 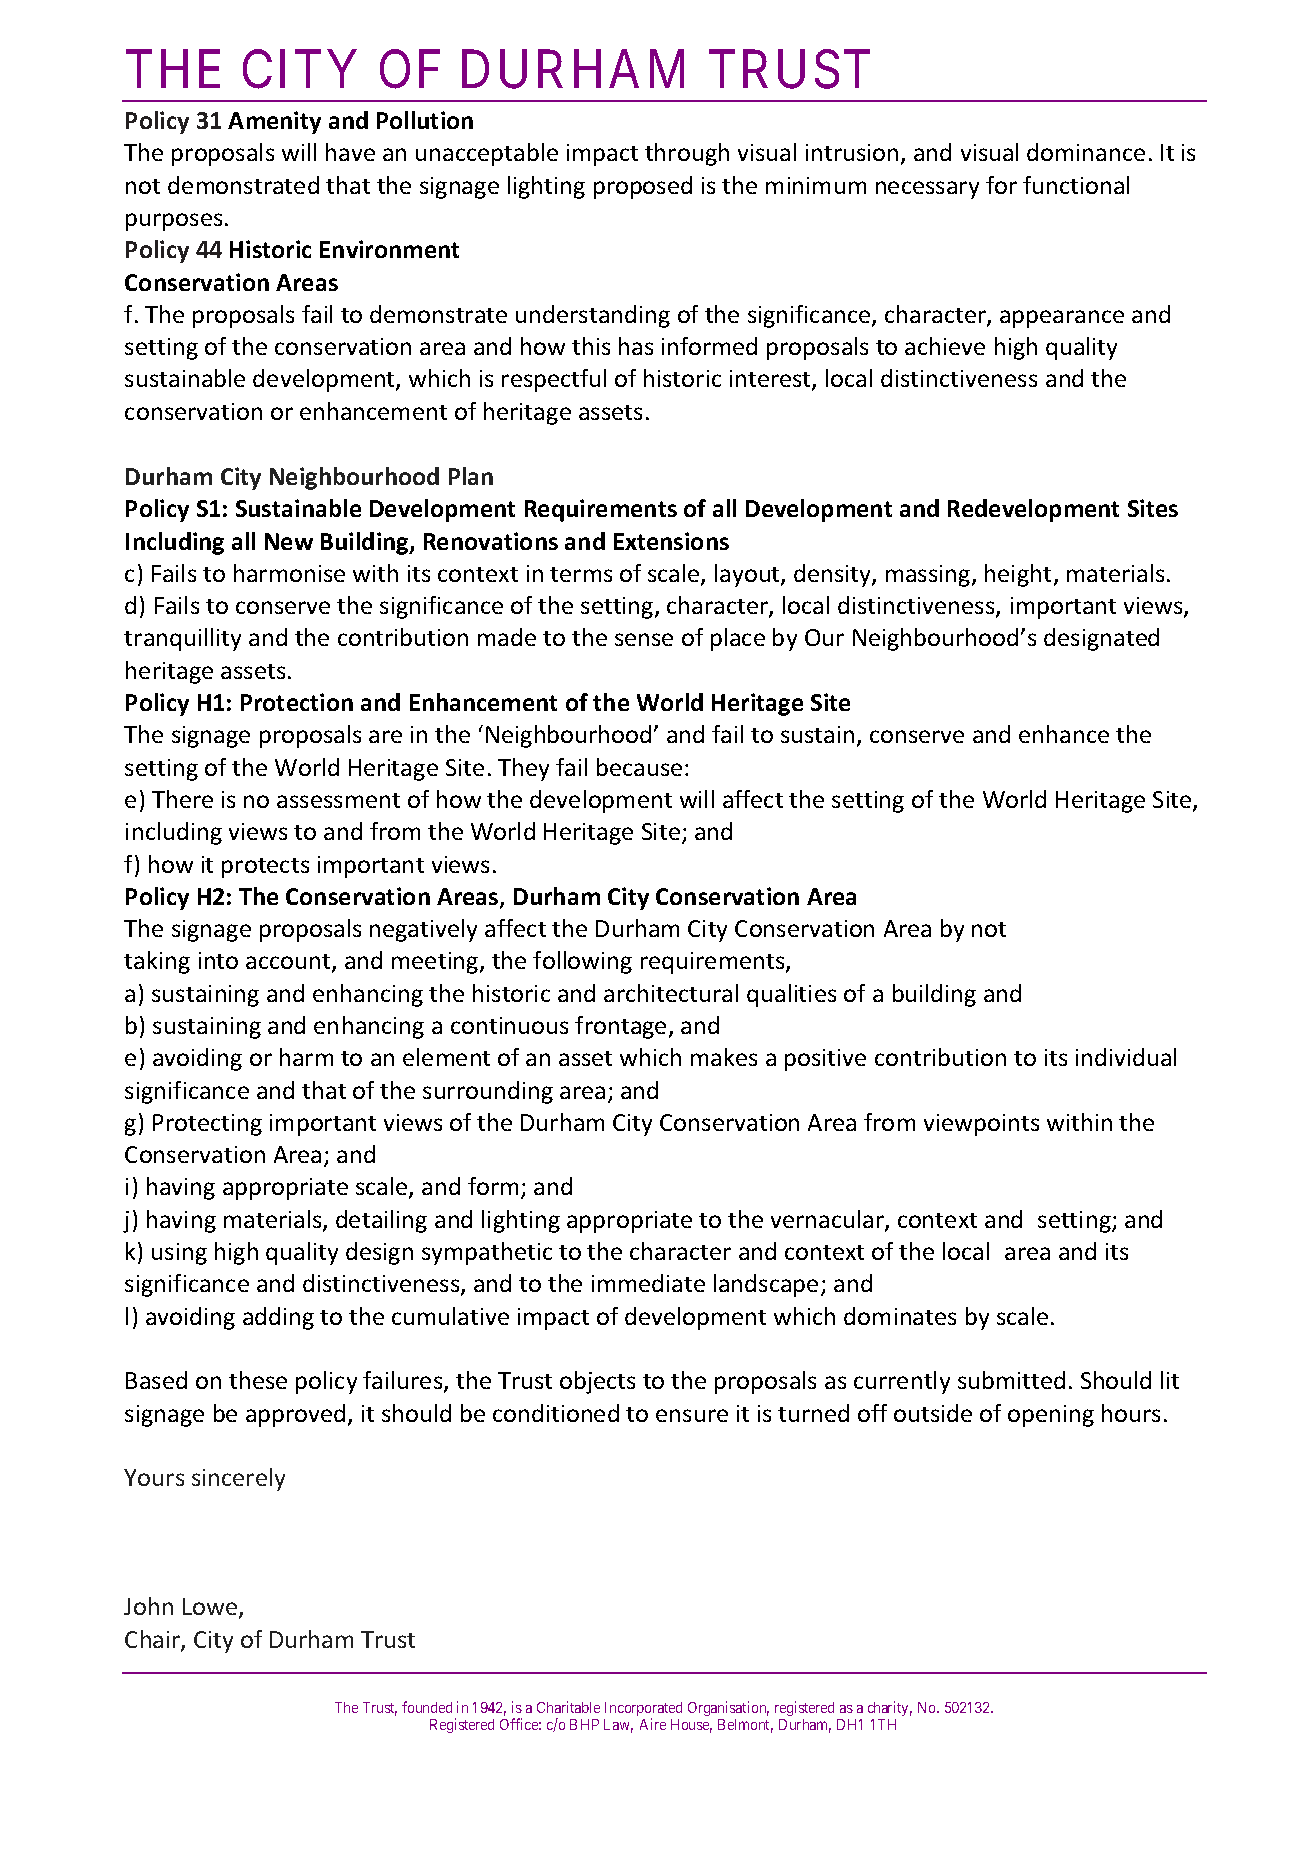 What do you see at coordinates (643, 1710) in the page?
I see `Incorporated` at bounding box center [643, 1710].
